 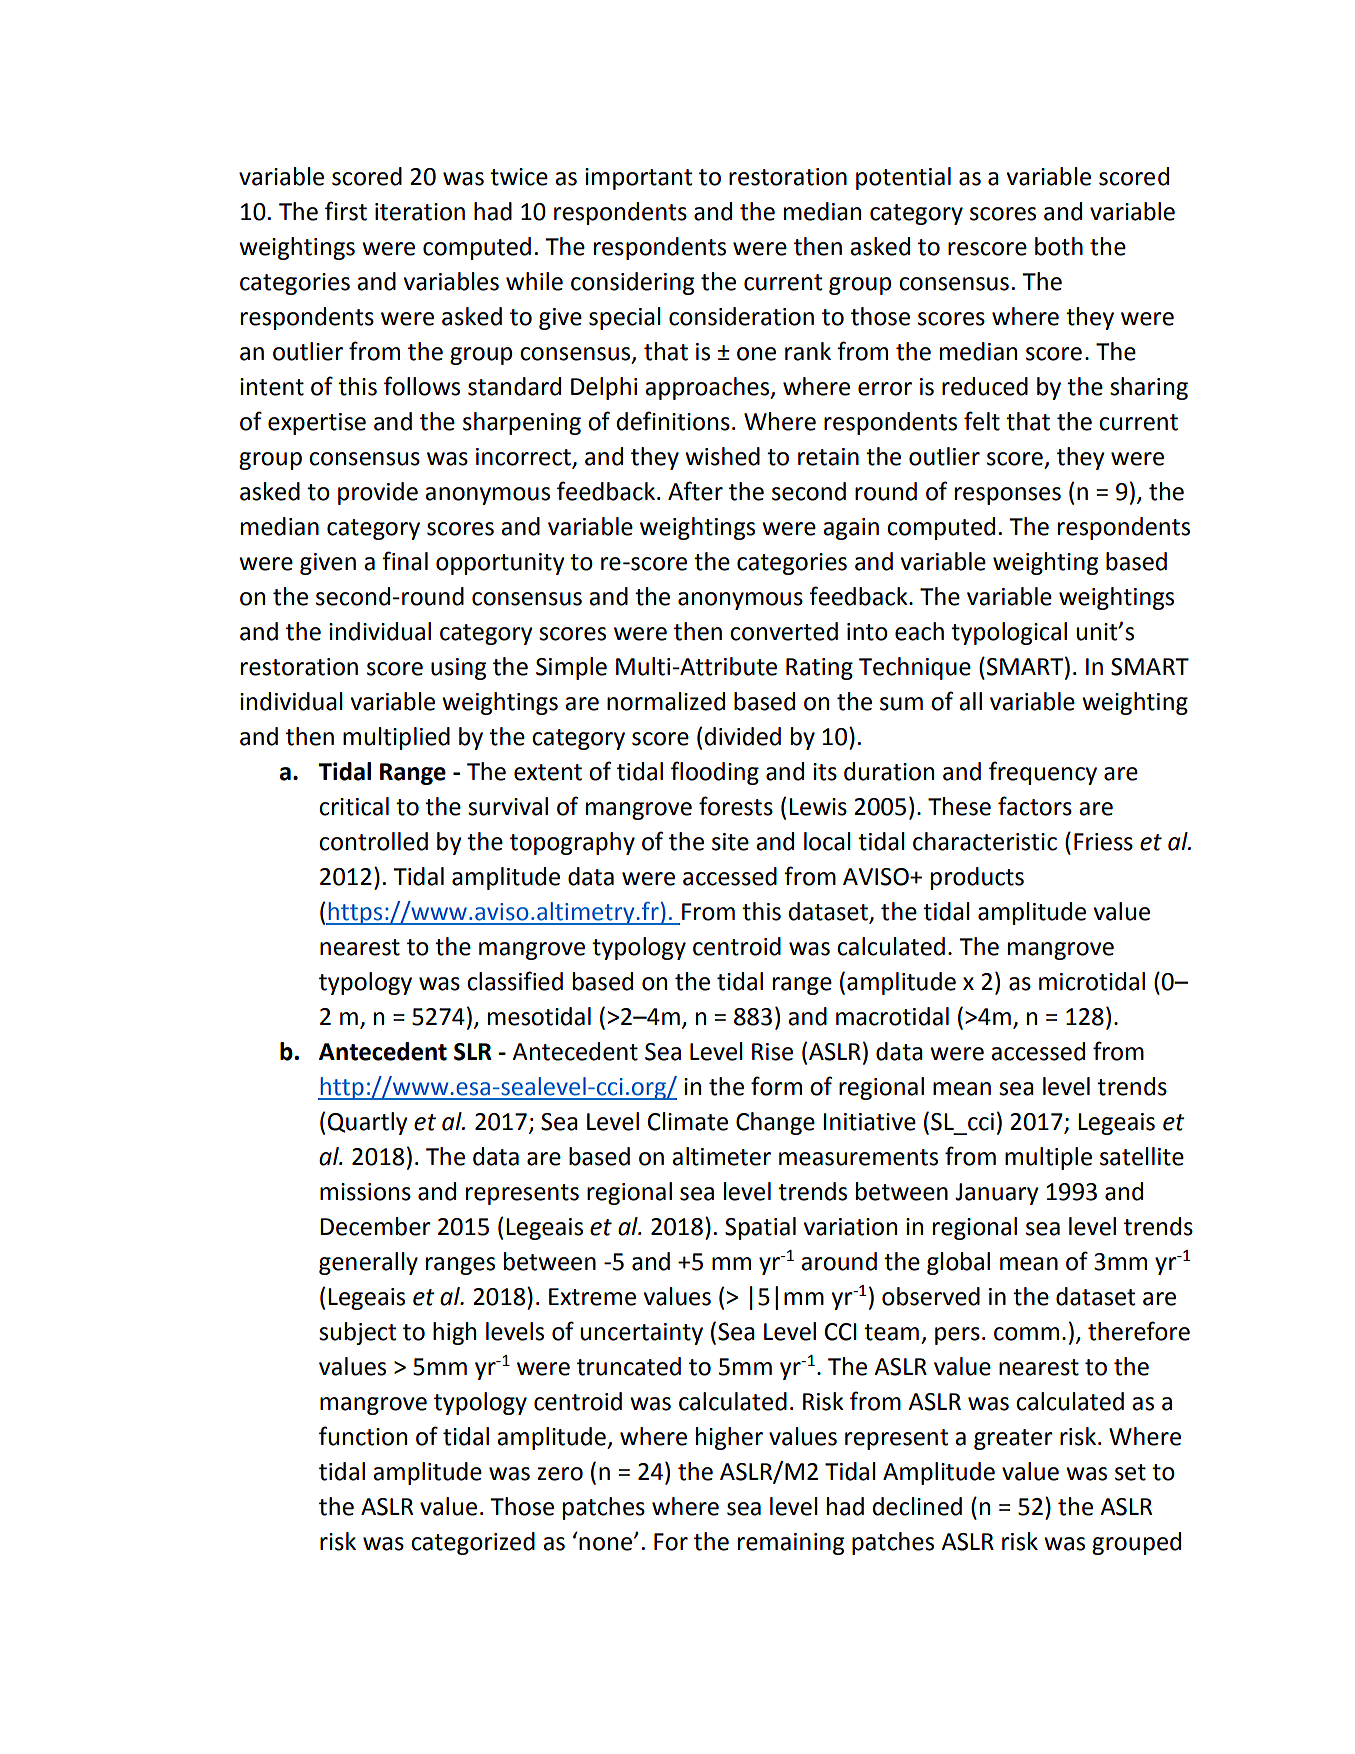 What do you see at coordinates (365, 1192) in the screenshot?
I see `missions` at bounding box center [365, 1192].
